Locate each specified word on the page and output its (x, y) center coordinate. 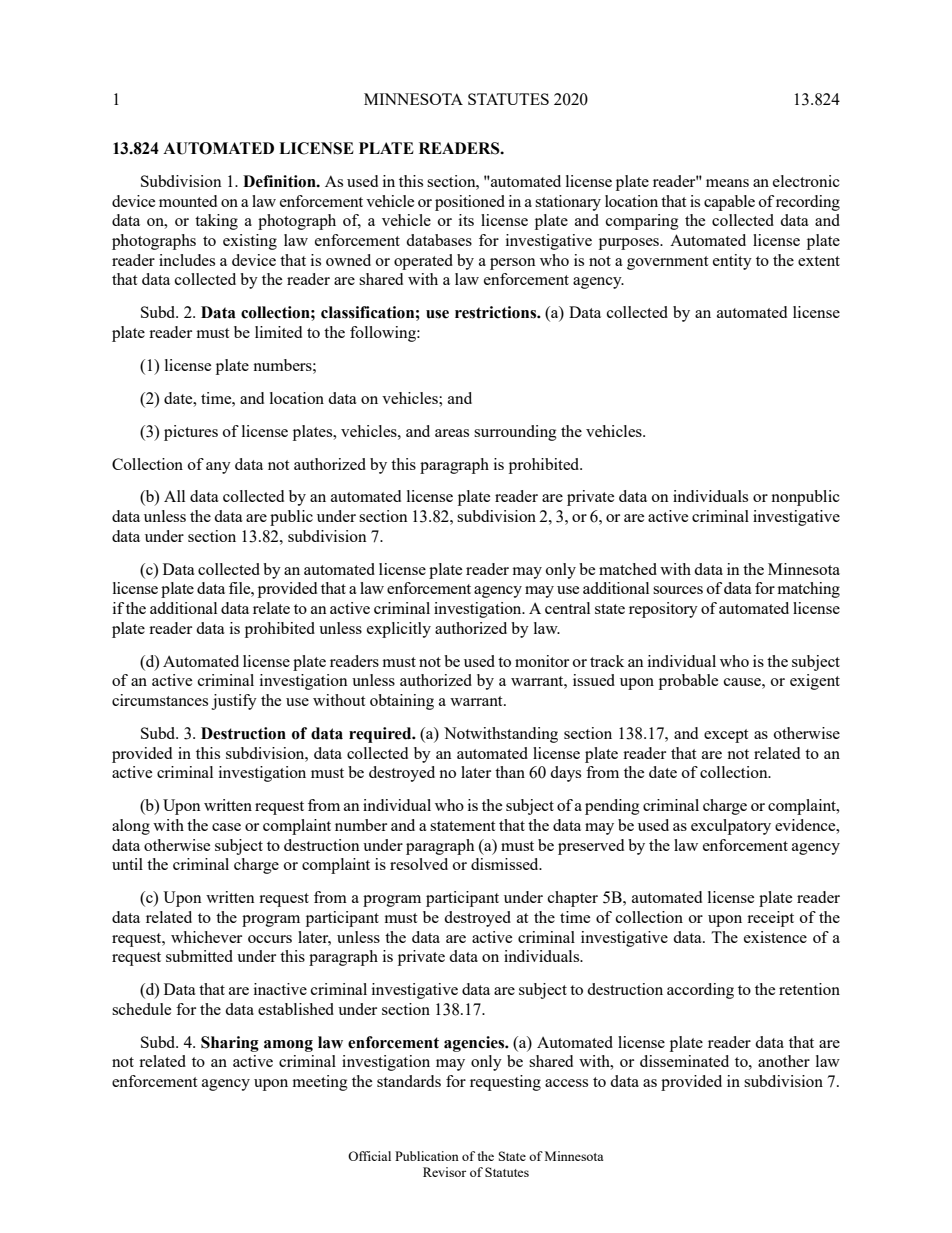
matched (628, 569)
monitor (542, 661)
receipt (770, 919)
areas (452, 433)
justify (234, 702)
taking (216, 222)
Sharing (230, 1044)
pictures (191, 433)
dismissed (506, 864)
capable (729, 203)
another (784, 1061)
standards (409, 1081)
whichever (206, 937)
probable (688, 682)
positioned (470, 203)
